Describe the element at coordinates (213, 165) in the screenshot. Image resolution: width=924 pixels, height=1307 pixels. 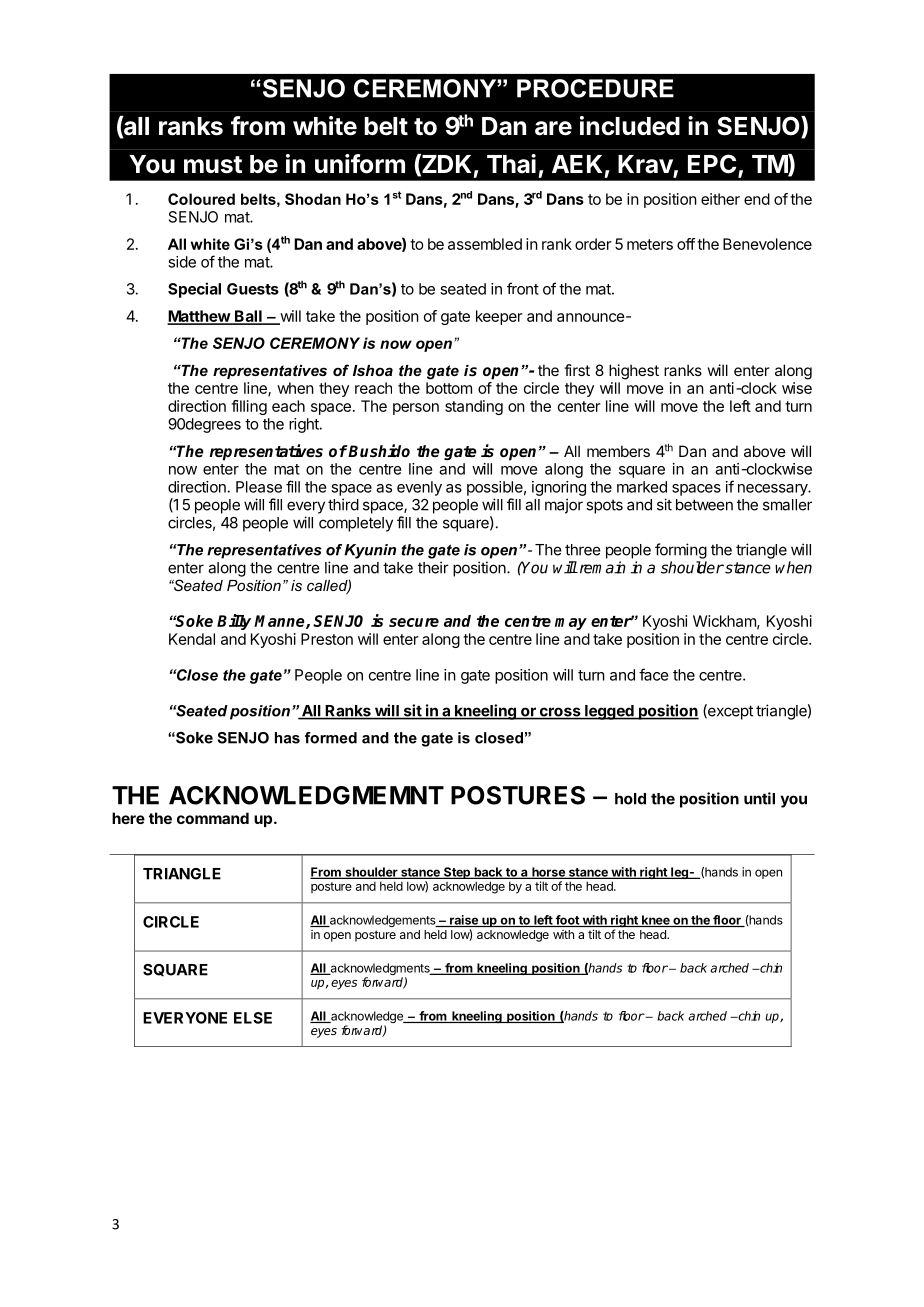
I see `must` at that location.
